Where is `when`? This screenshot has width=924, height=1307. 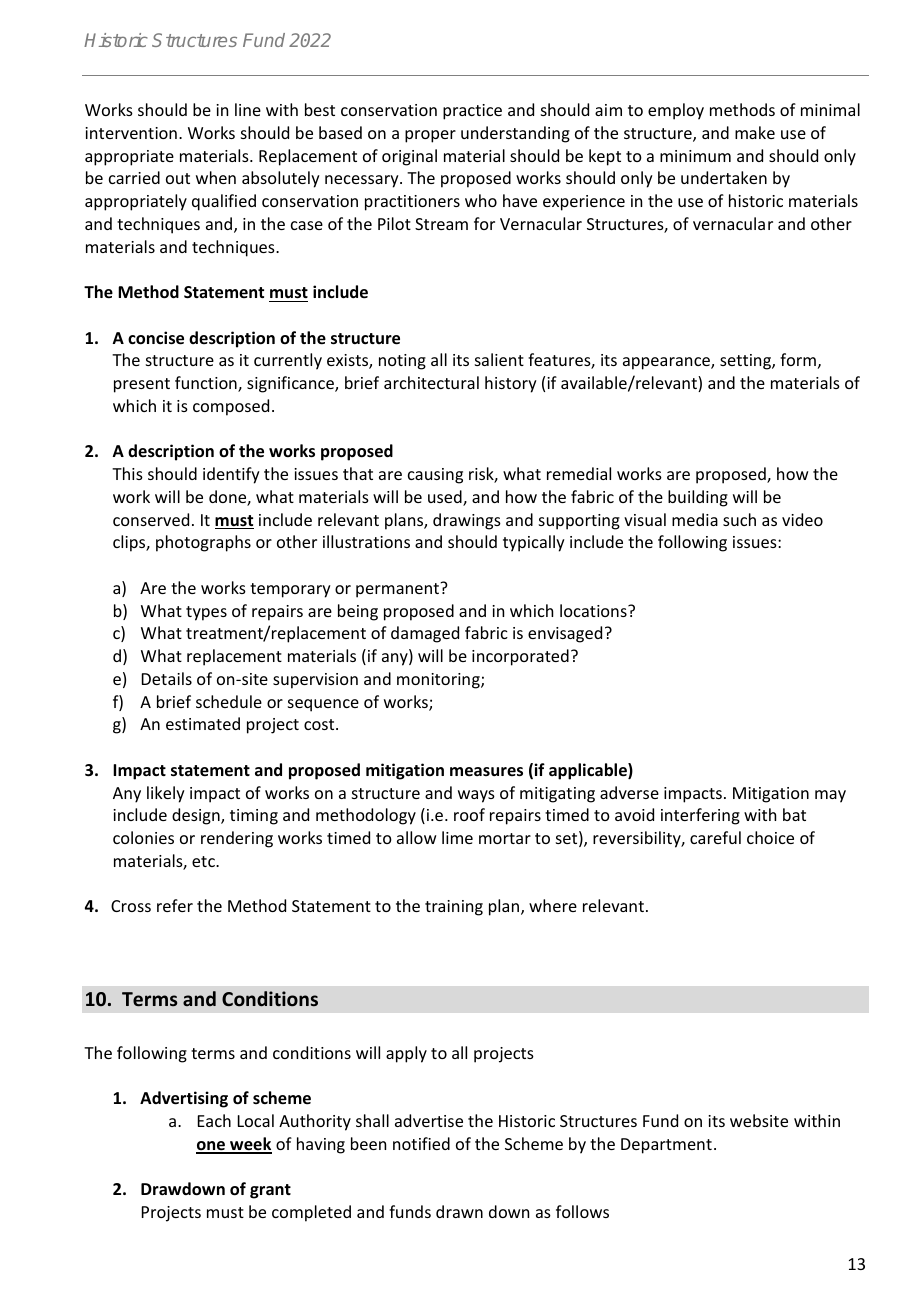
when is located at coordinates (216, 177).
